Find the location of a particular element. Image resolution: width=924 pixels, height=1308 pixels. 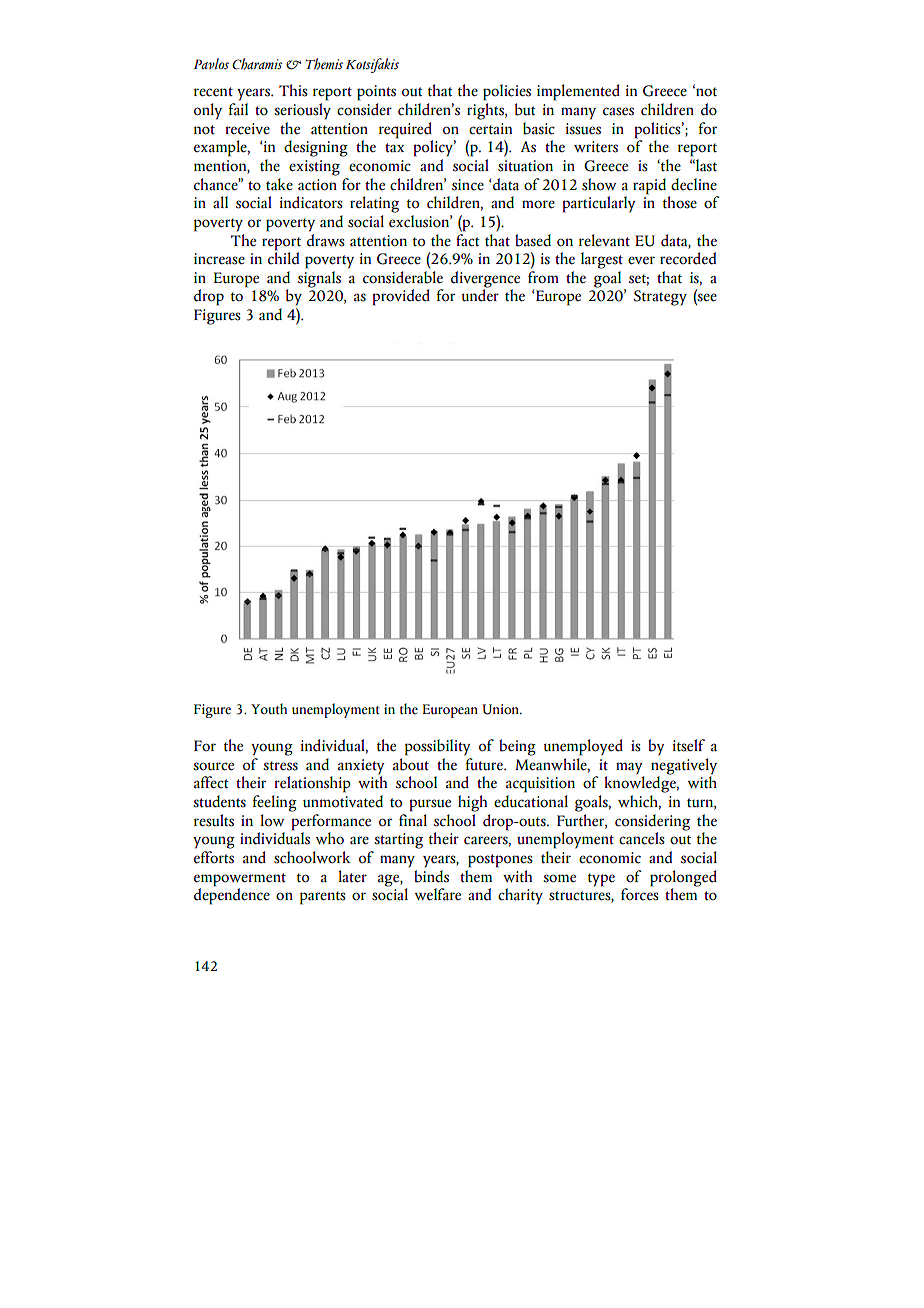

forces is located at coordinates (640, 893).
